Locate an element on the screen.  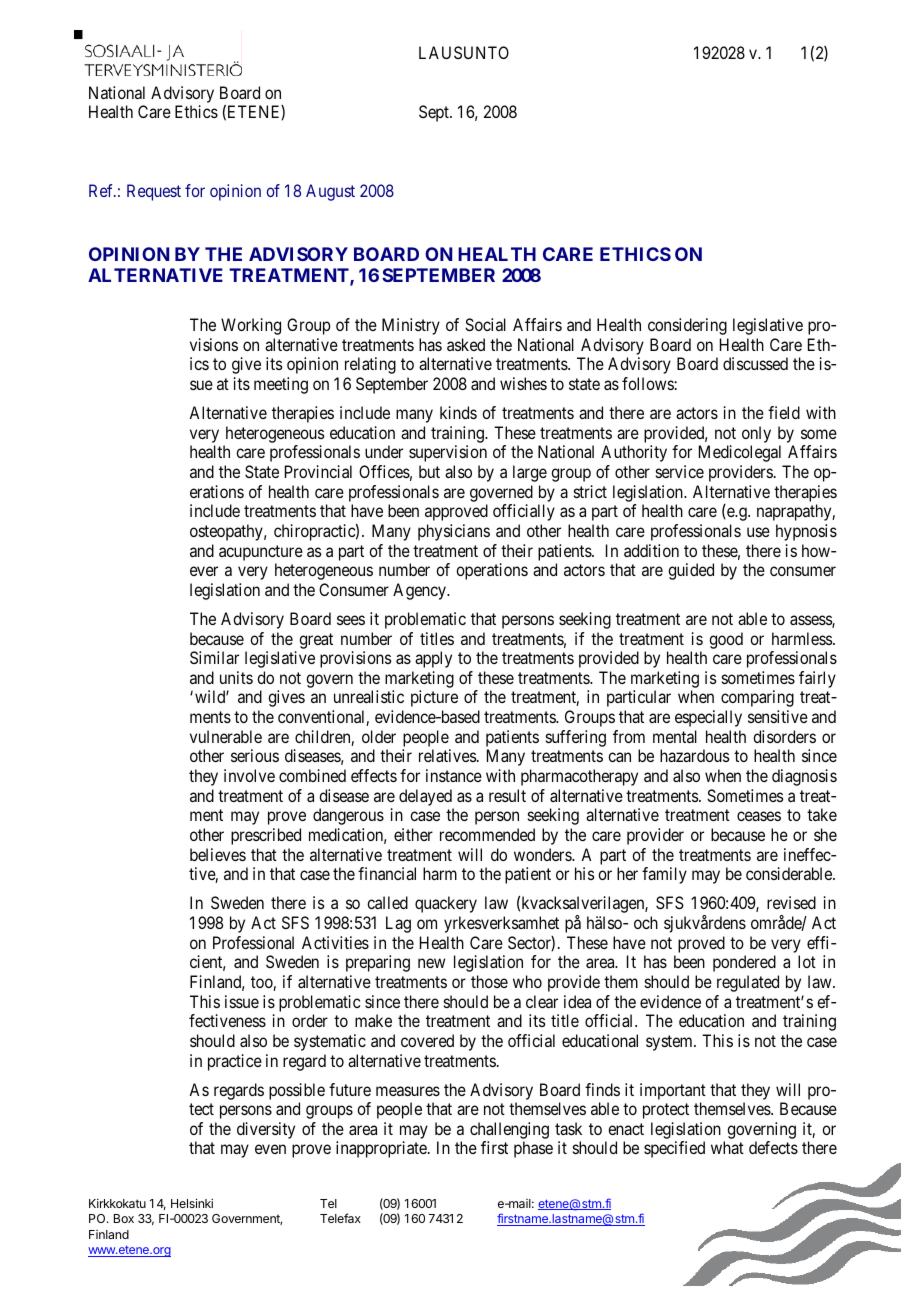
considering is located at coordinates (687, 326).
